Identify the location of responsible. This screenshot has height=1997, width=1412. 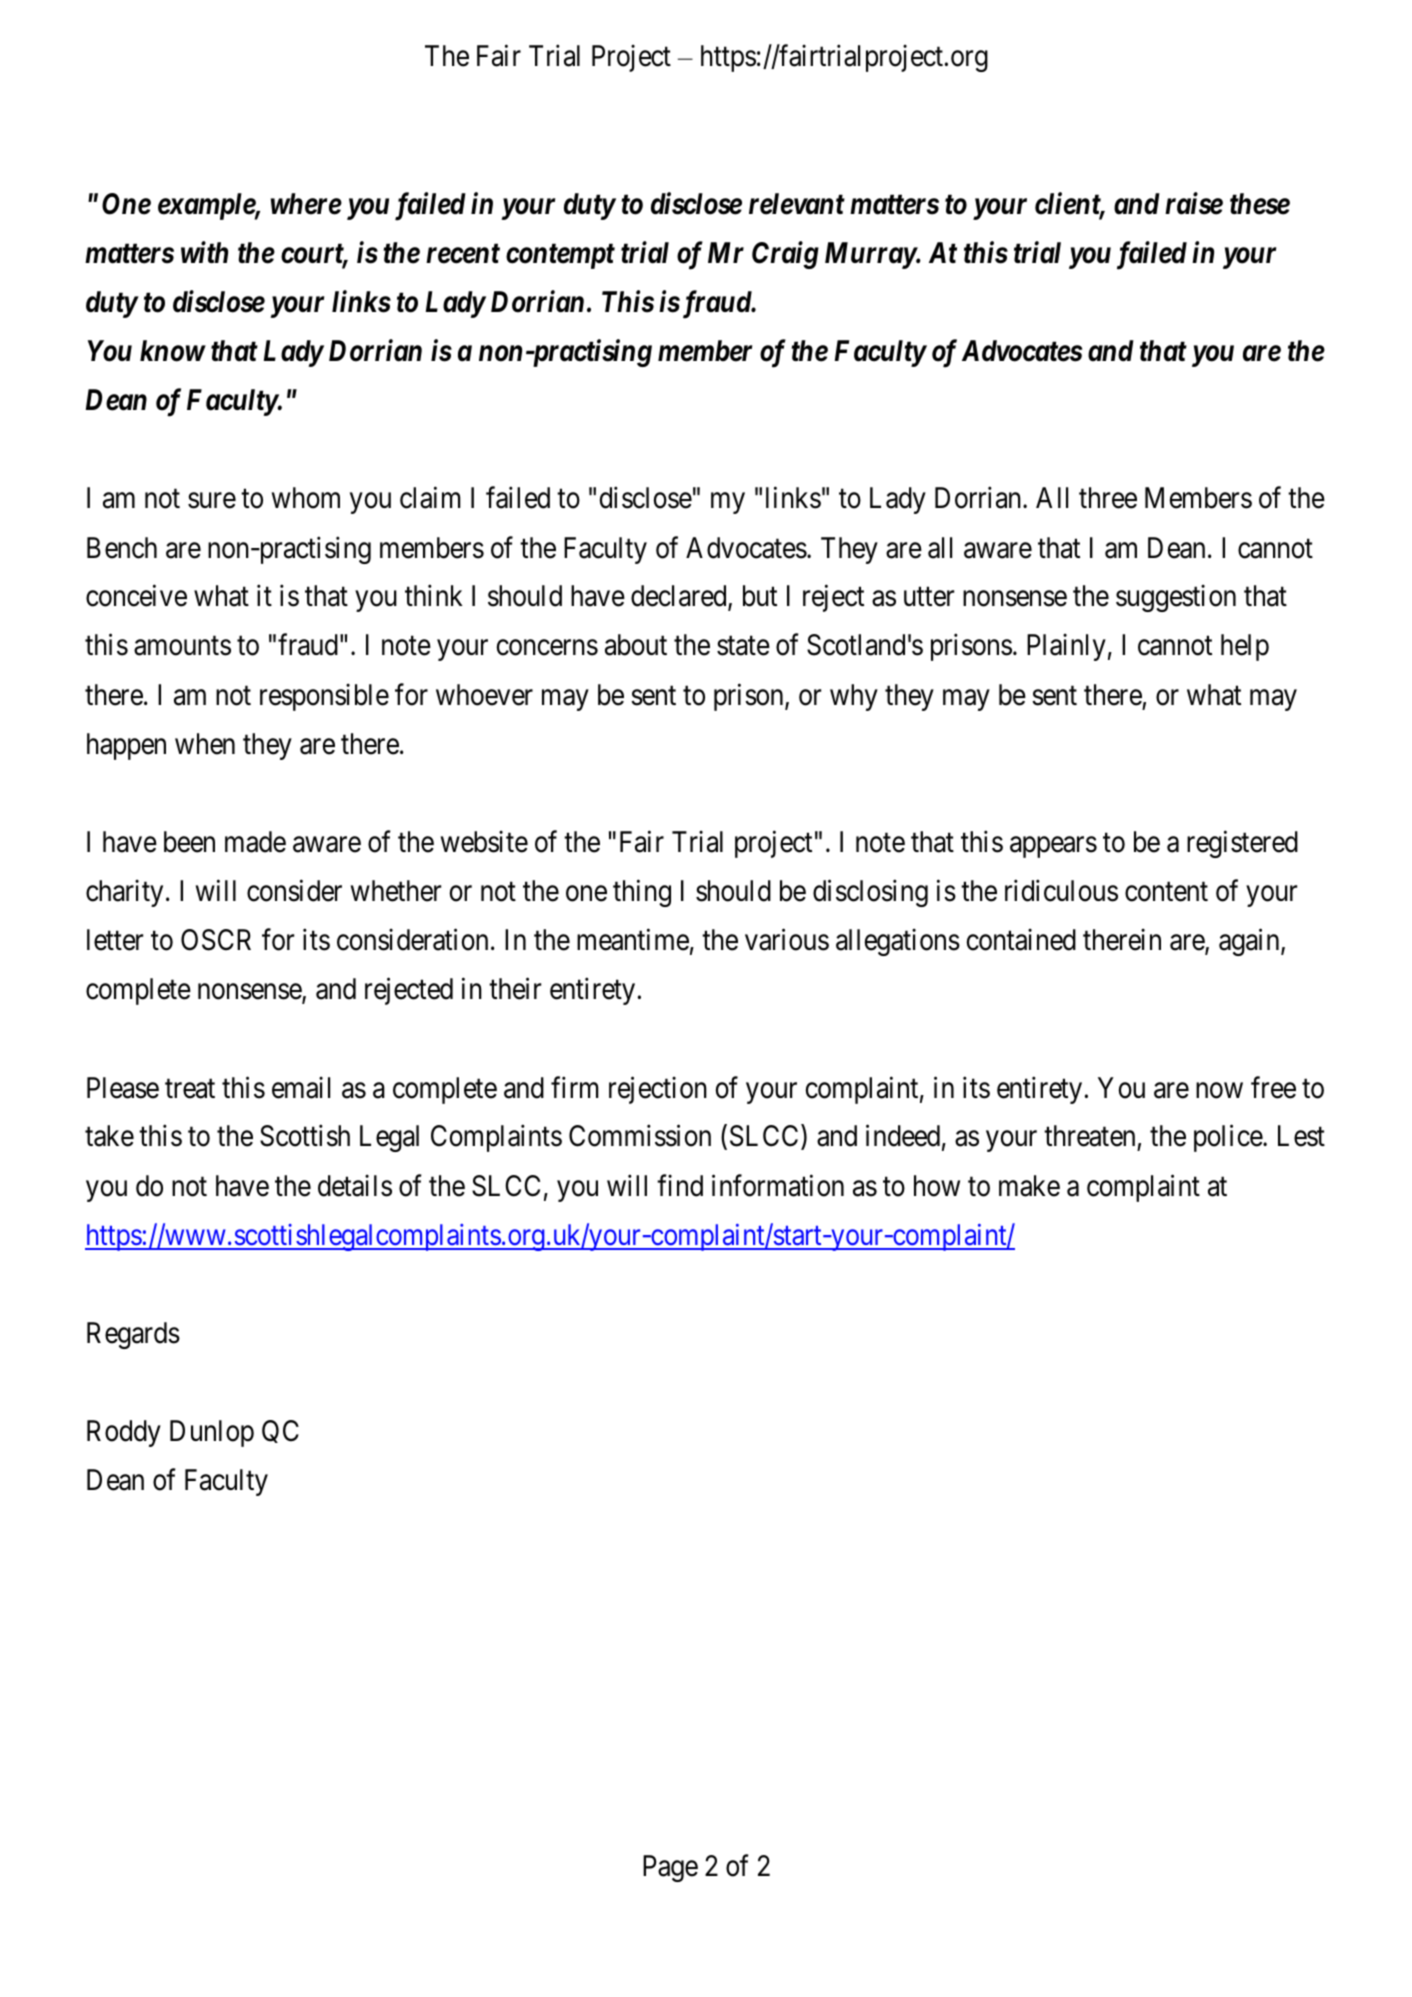
(324, 697).
